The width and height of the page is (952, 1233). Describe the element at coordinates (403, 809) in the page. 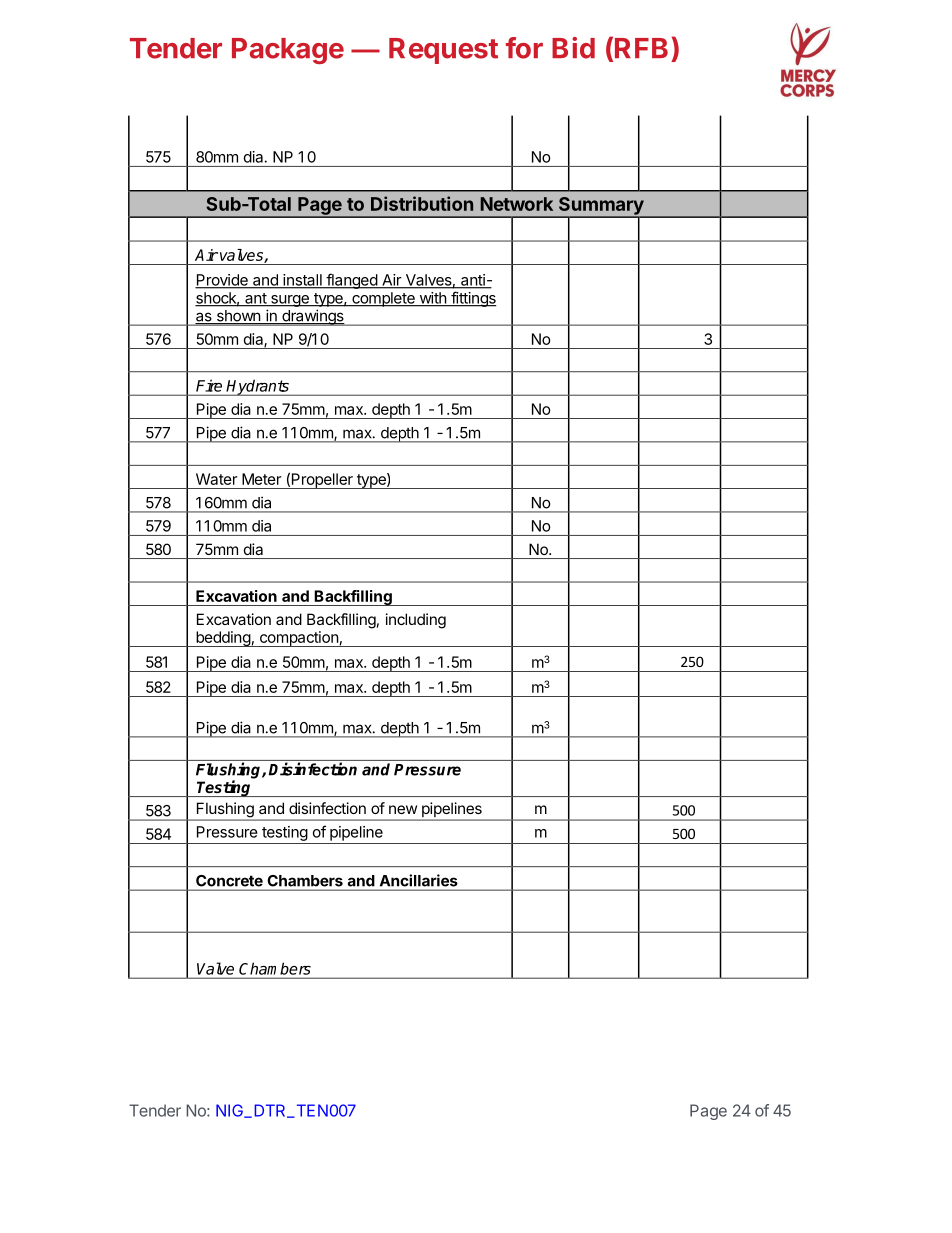

I see `new` at that location.
